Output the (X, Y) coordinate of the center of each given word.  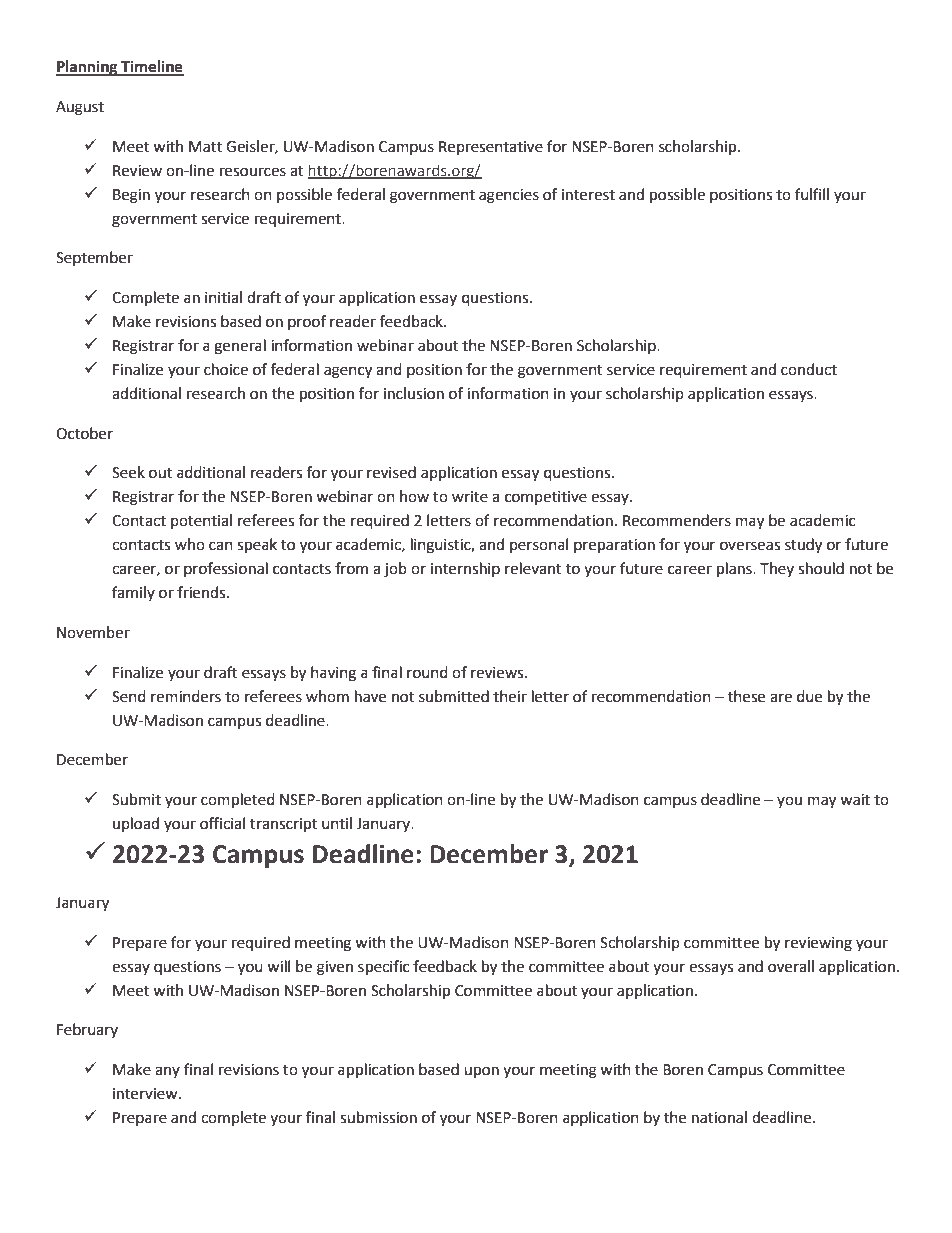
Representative (491, 148)
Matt (205, 147)
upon (481, 1072)
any (167, 1072)
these (746, 696)
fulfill (812, 194)
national (719, 1117)
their (510, 696)
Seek (128, 472)
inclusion (414, 393)
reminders (186, 696)
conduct (809, 369)
